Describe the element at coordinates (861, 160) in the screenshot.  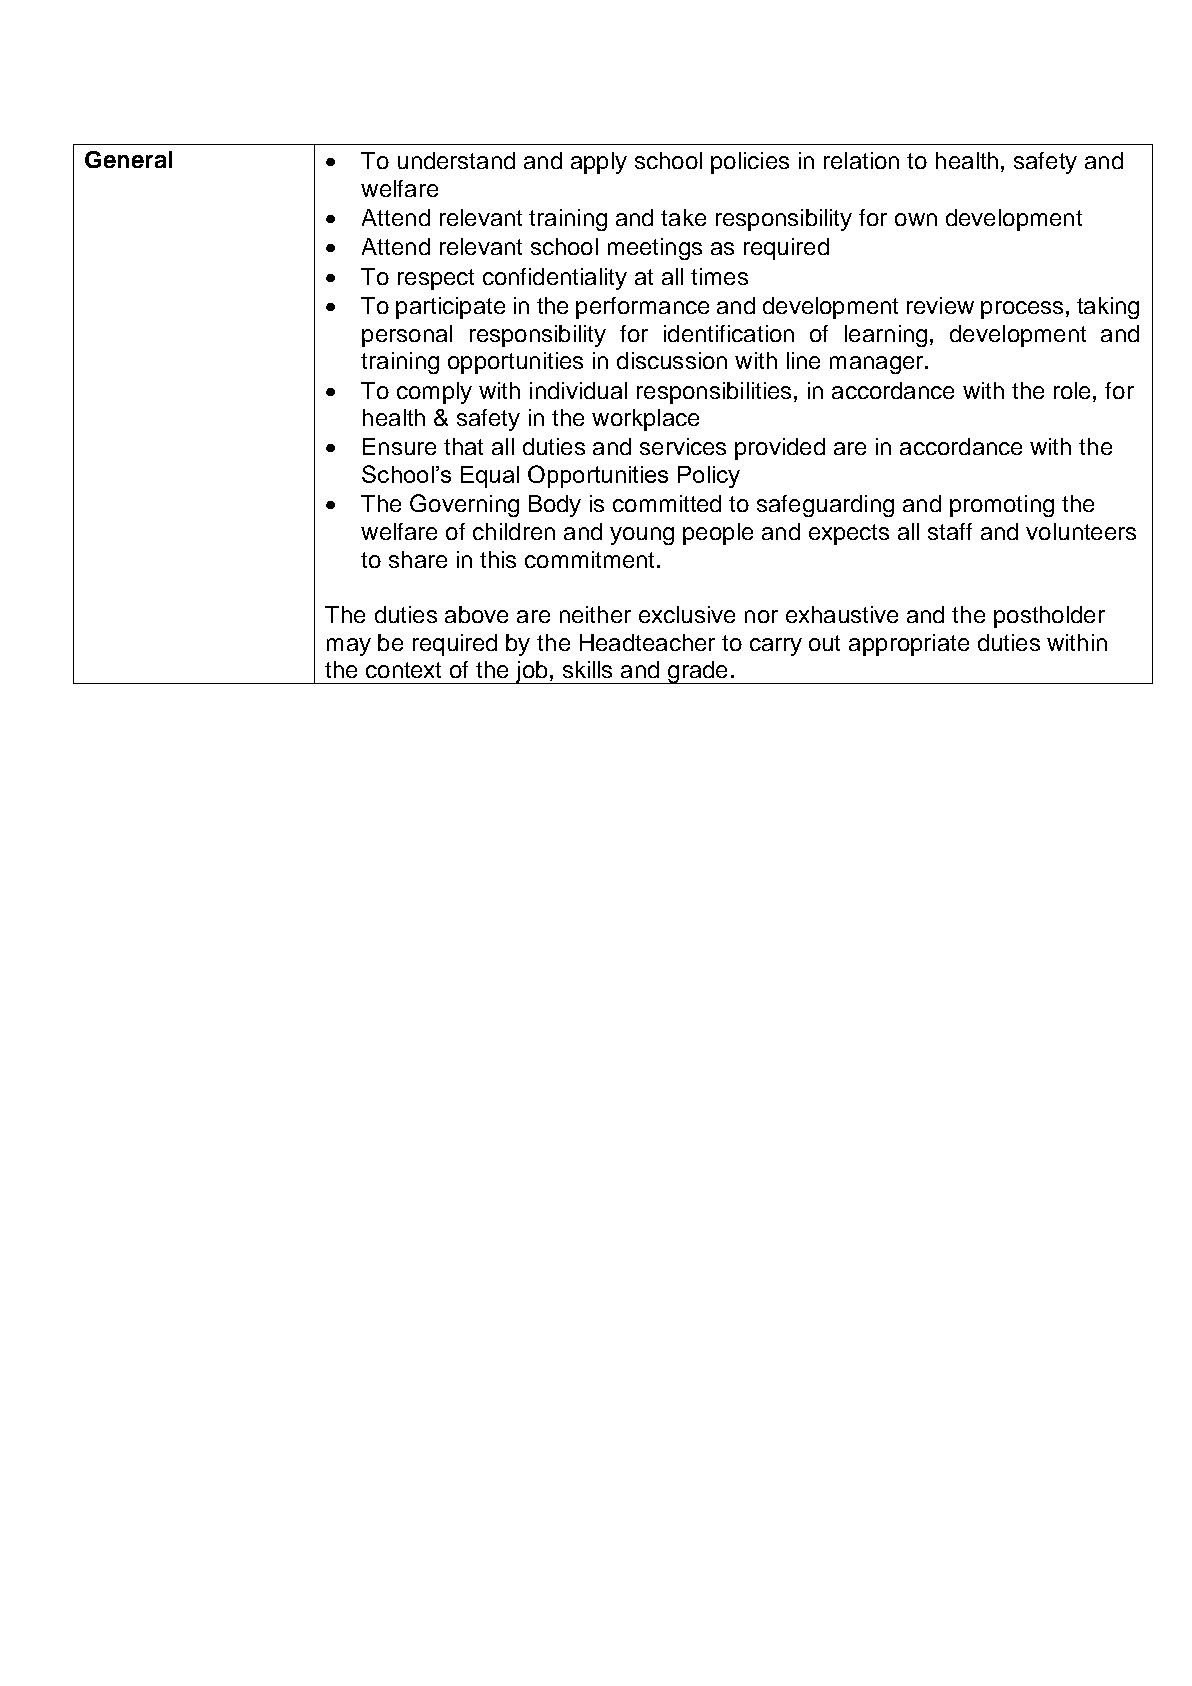
I see `relation` at that location.
